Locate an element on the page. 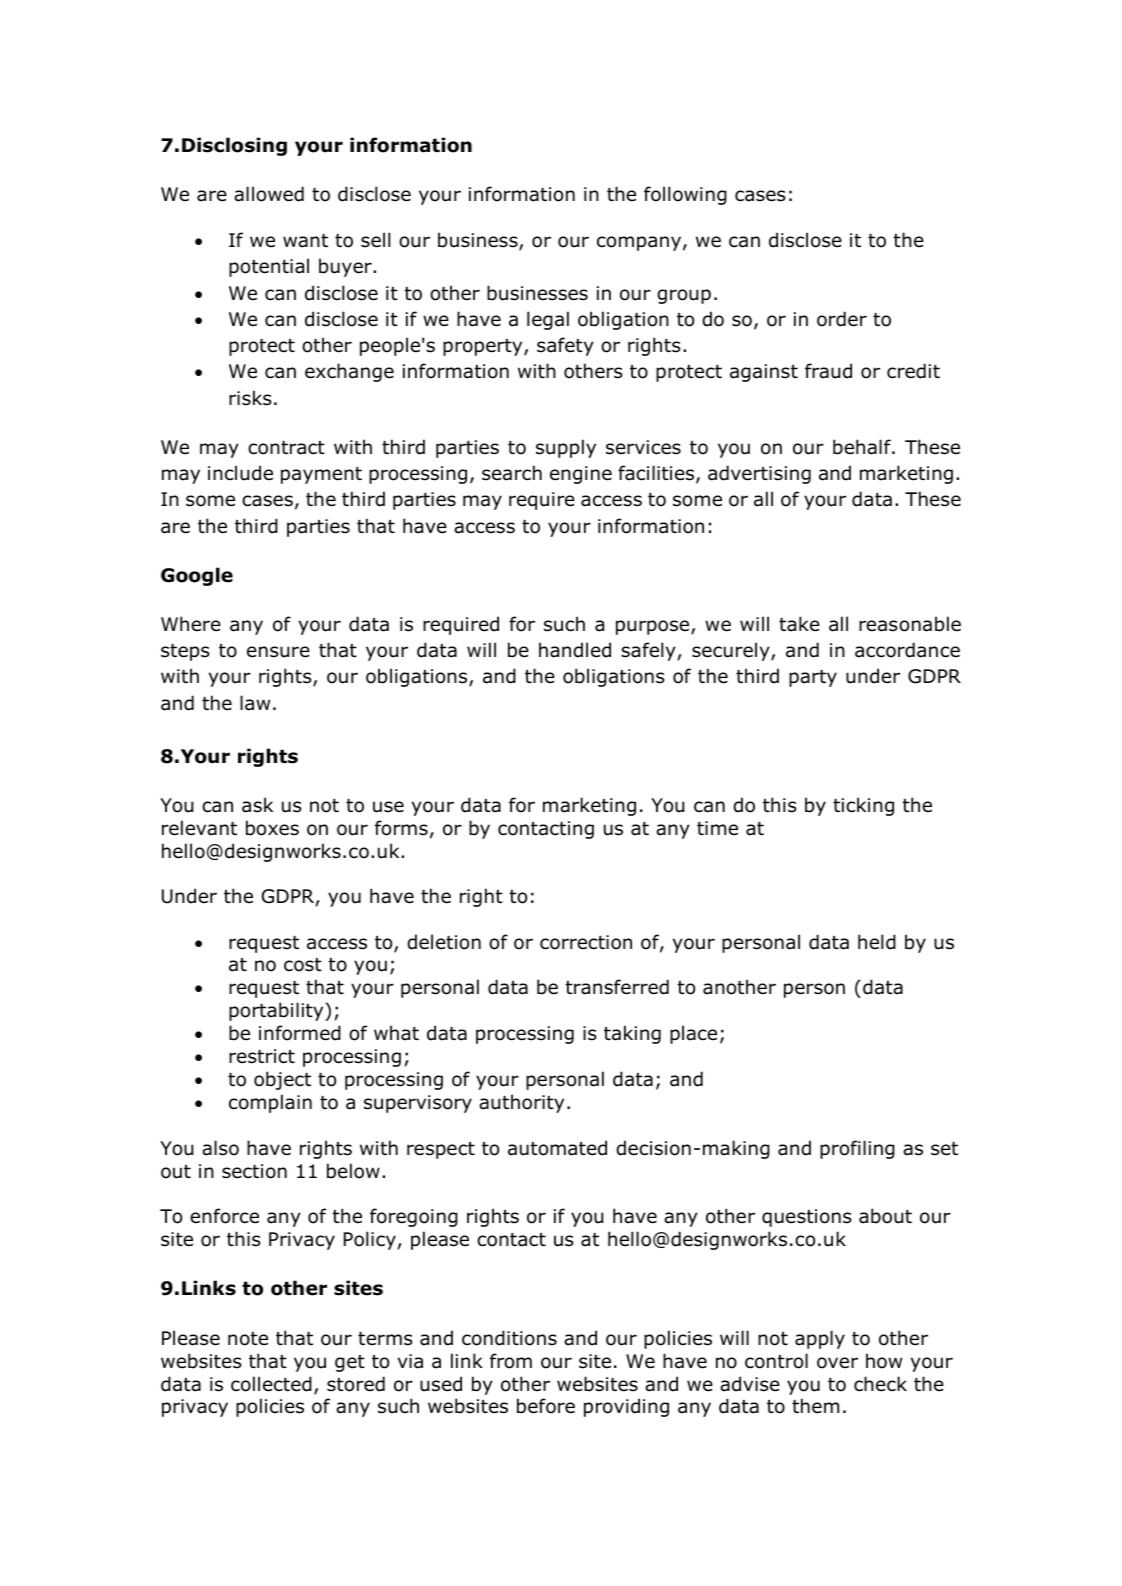  legal is located at coordinates (548, 320).
